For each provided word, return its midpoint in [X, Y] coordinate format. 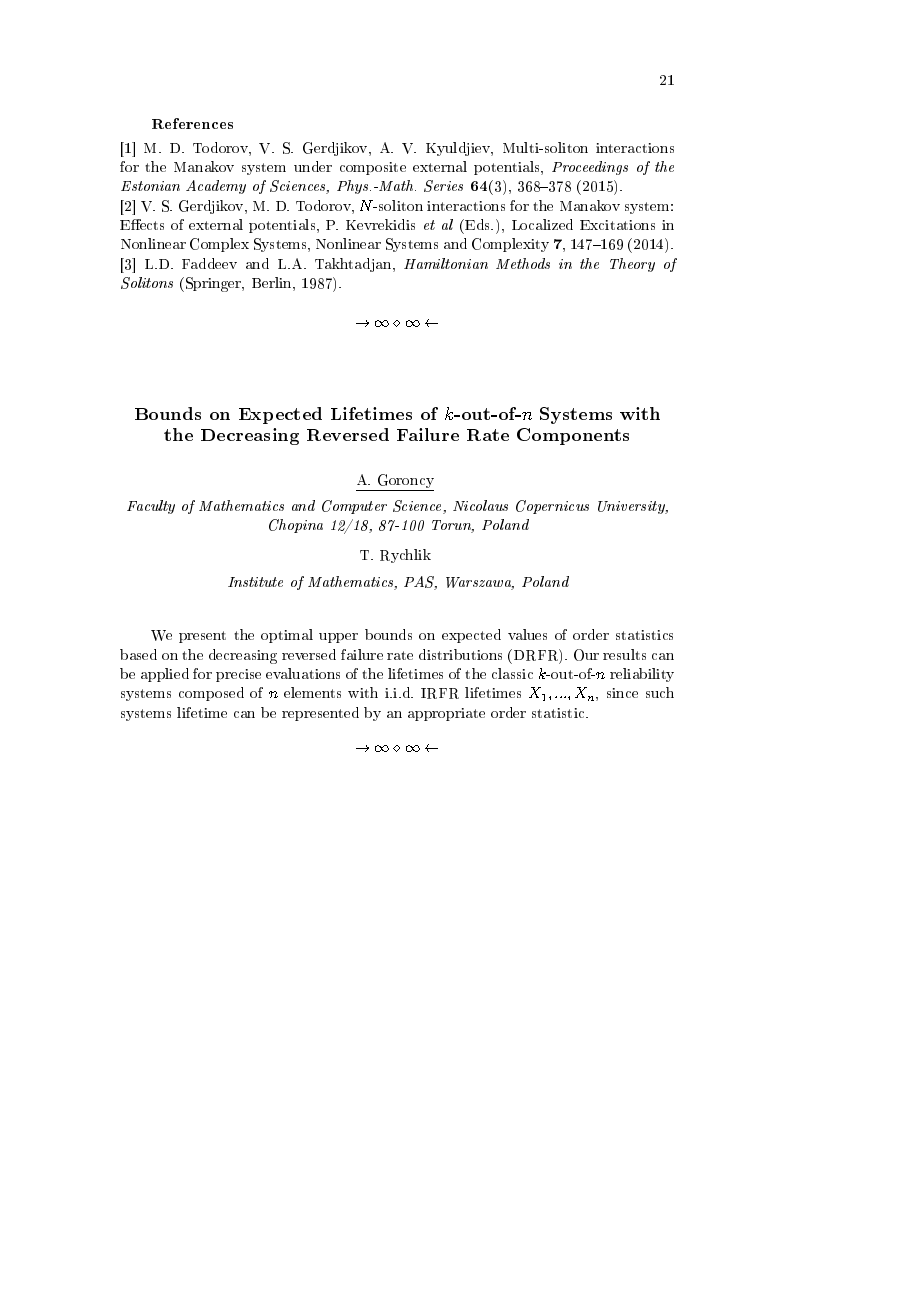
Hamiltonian [446, 263]
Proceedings [590, 168]
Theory [632, 265]
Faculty [151, 507]
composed [211, 694]
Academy [216, 187]
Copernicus [552, 507]
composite [373, 168]
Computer [354, 507]
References [192, 123]
